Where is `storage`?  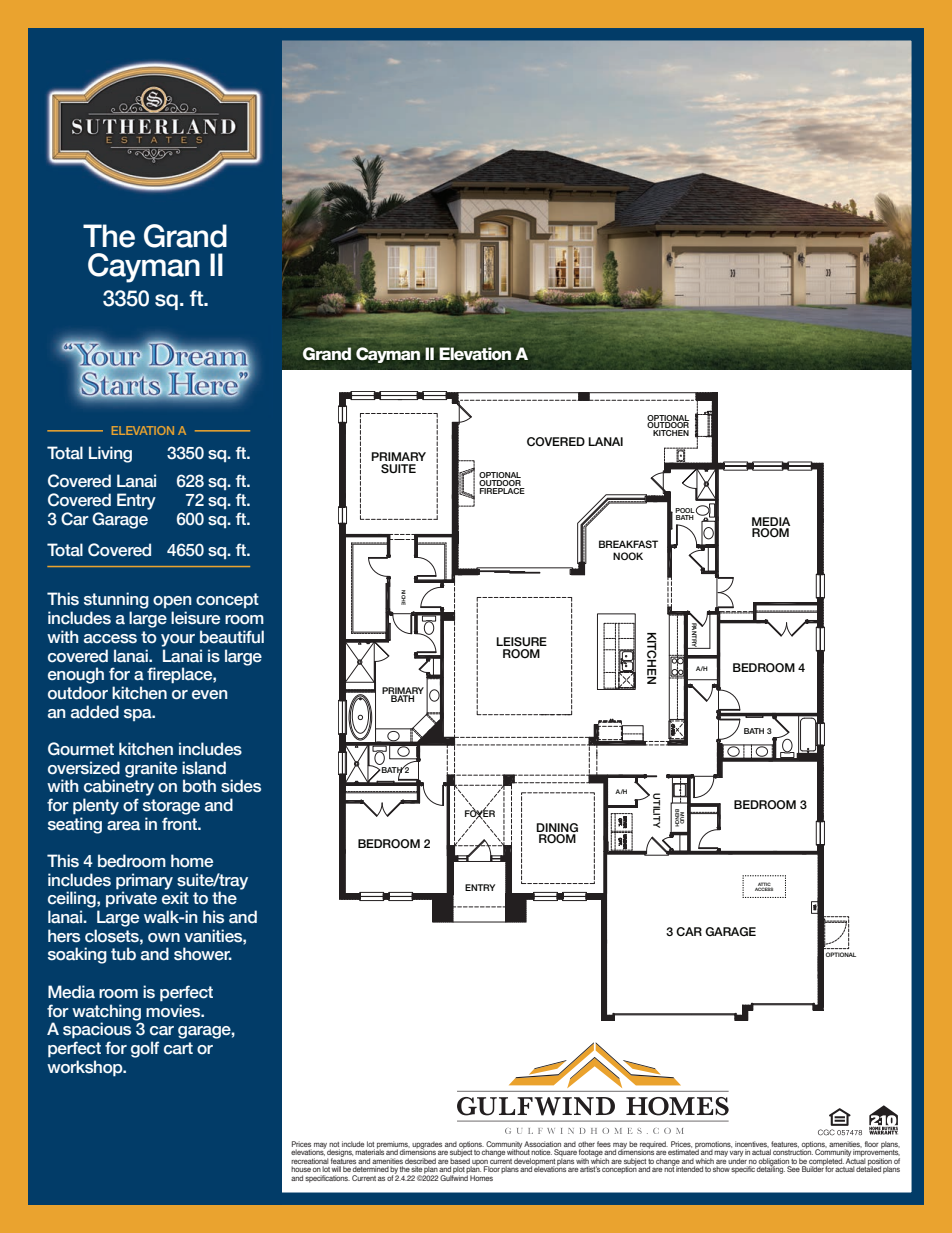 storage is located at coordinates (171, 807).
